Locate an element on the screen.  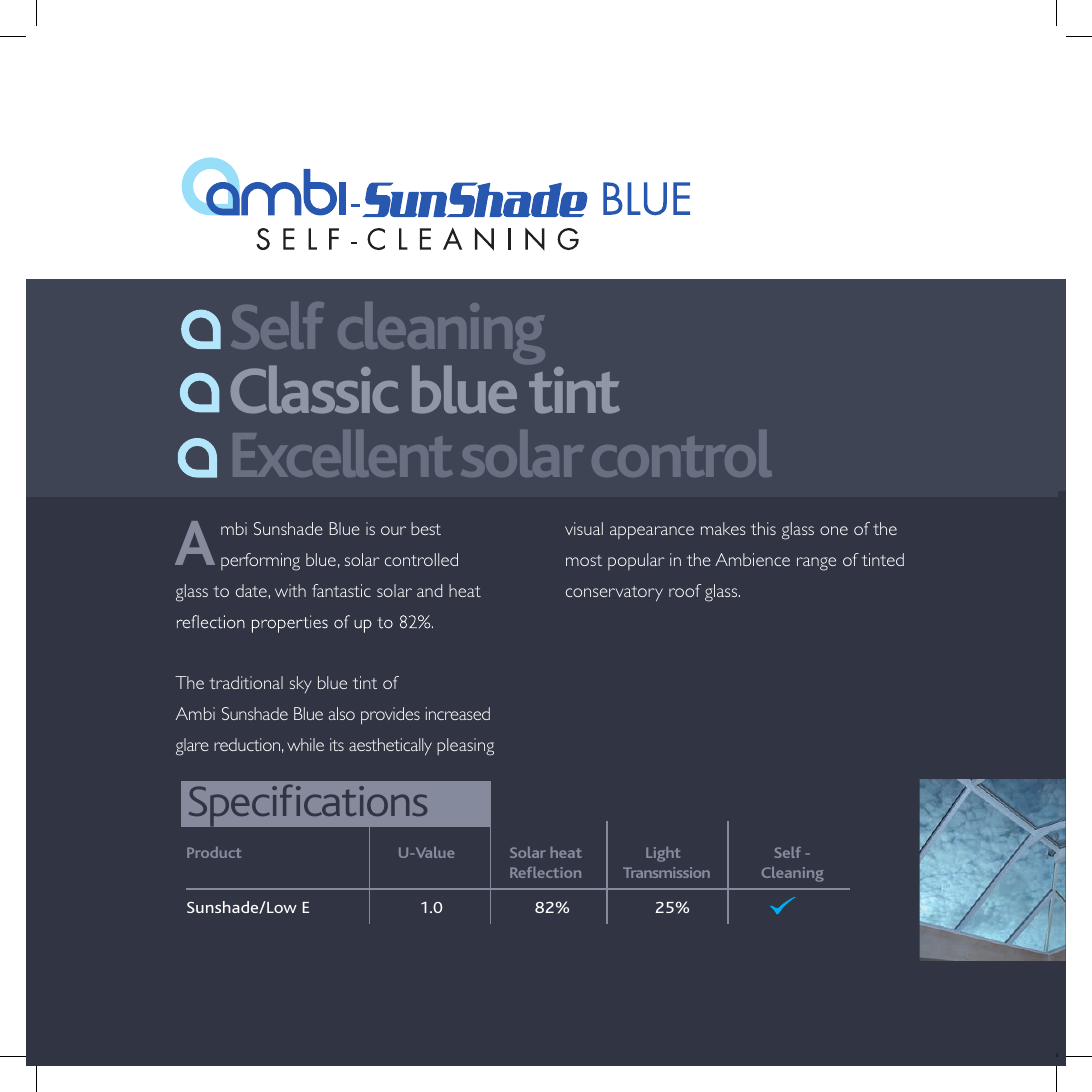
while is located at coordinates (305, 744).
